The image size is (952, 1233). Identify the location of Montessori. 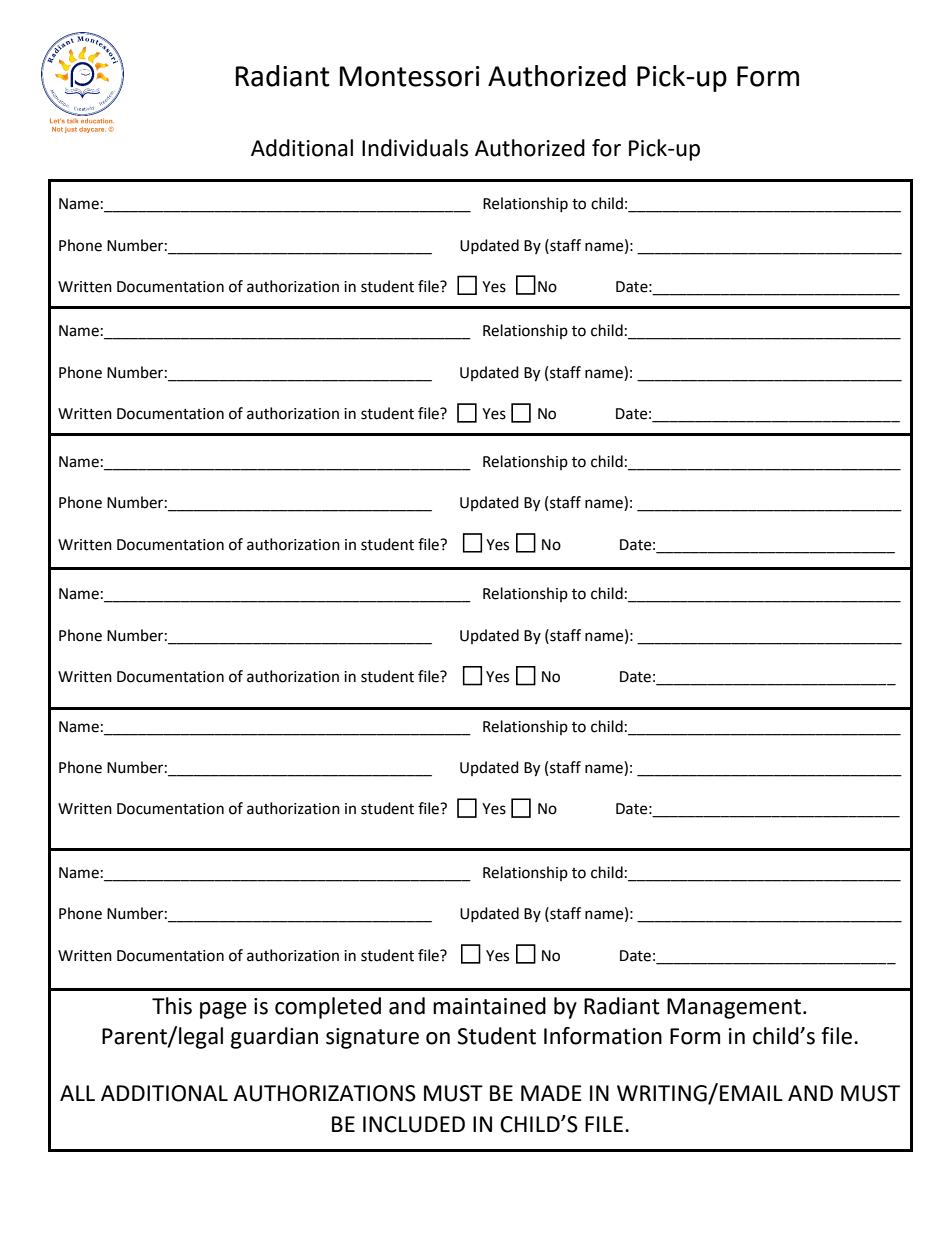
(410, 76).
